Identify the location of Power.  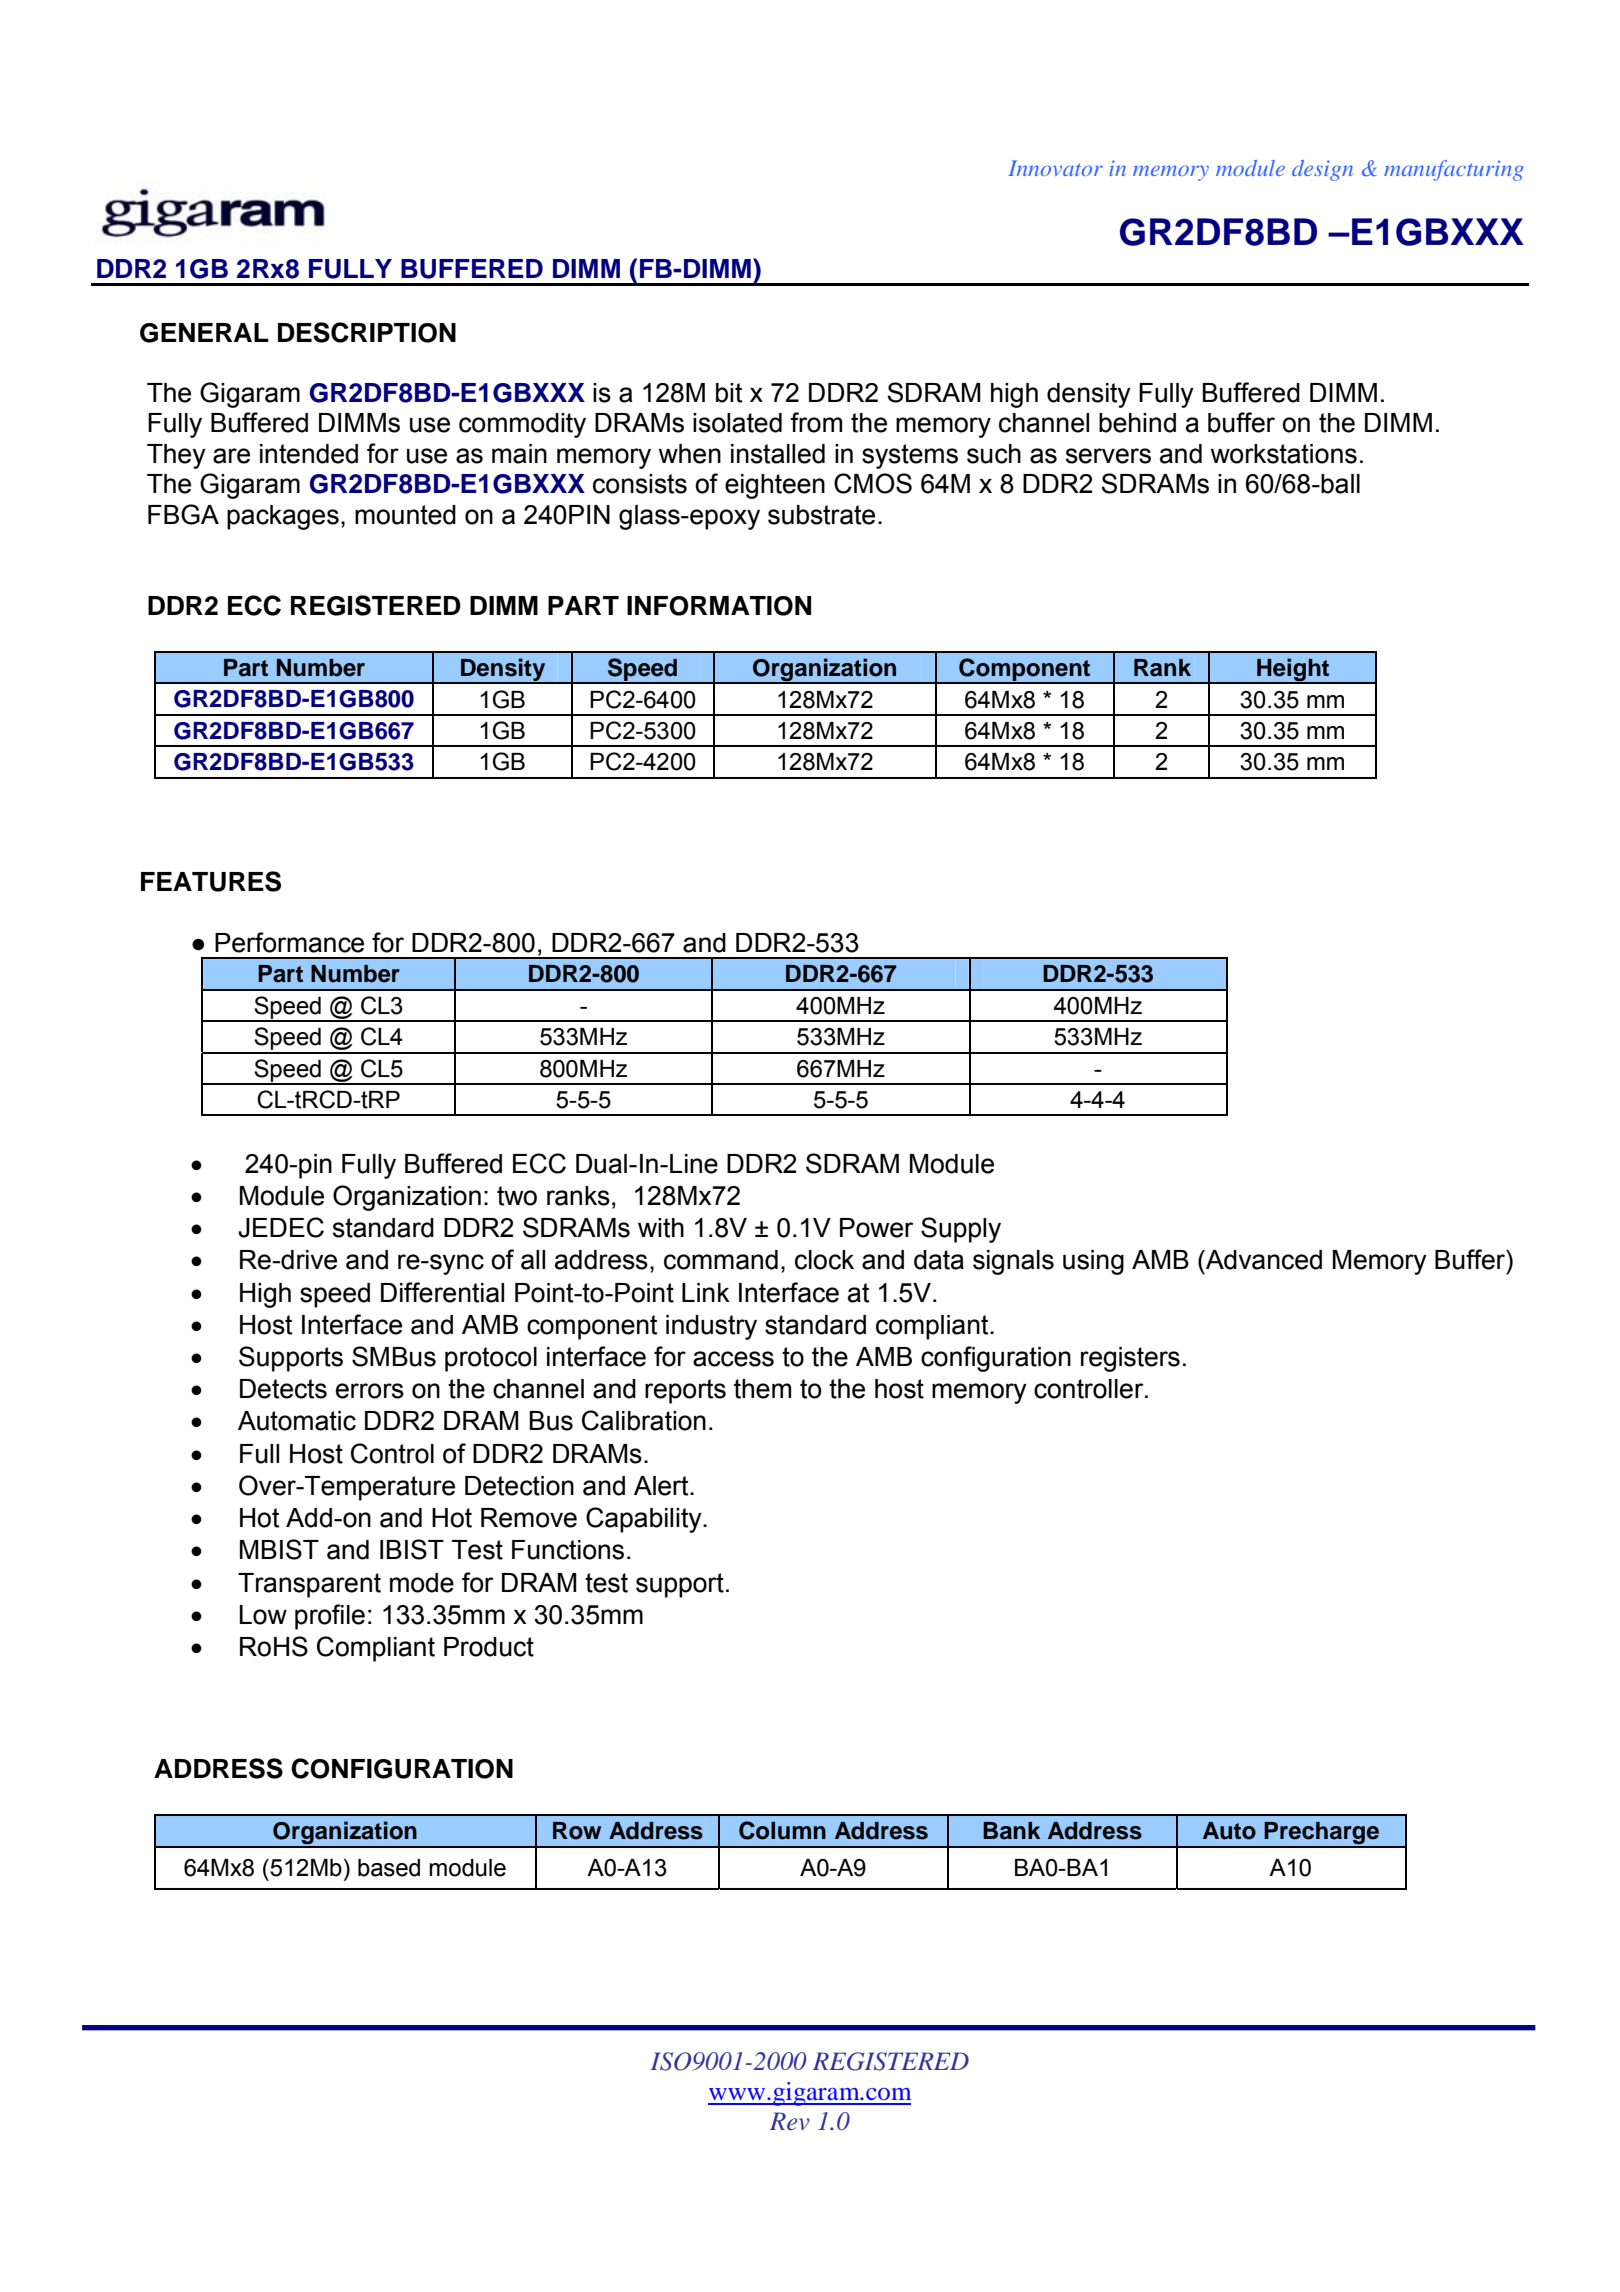
(876, 1228).
